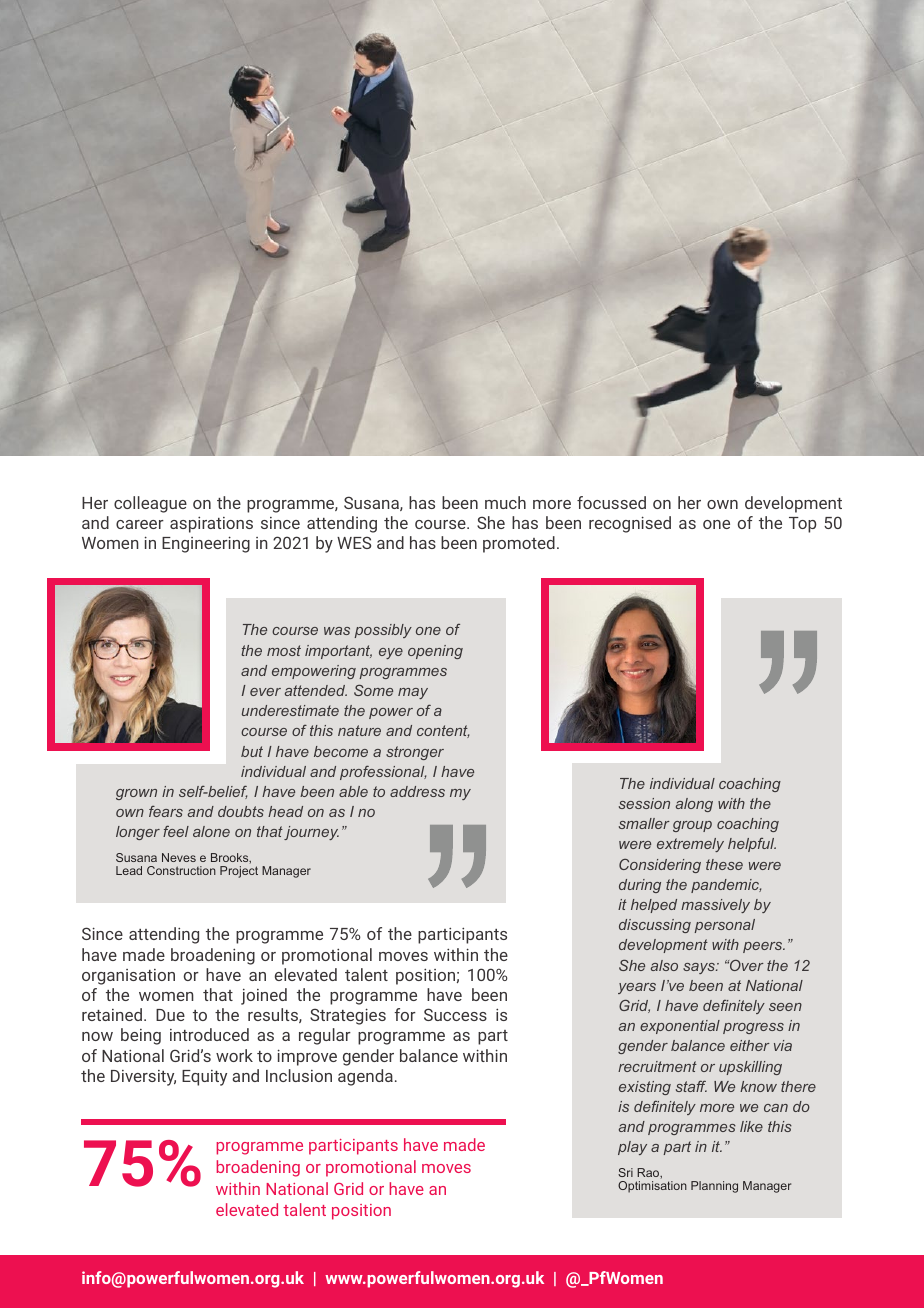 The height and width of the screenshot is (1308, 924). Describe the element at coordinates (803, 525) in the screenshot. I see `Top` at that location.
